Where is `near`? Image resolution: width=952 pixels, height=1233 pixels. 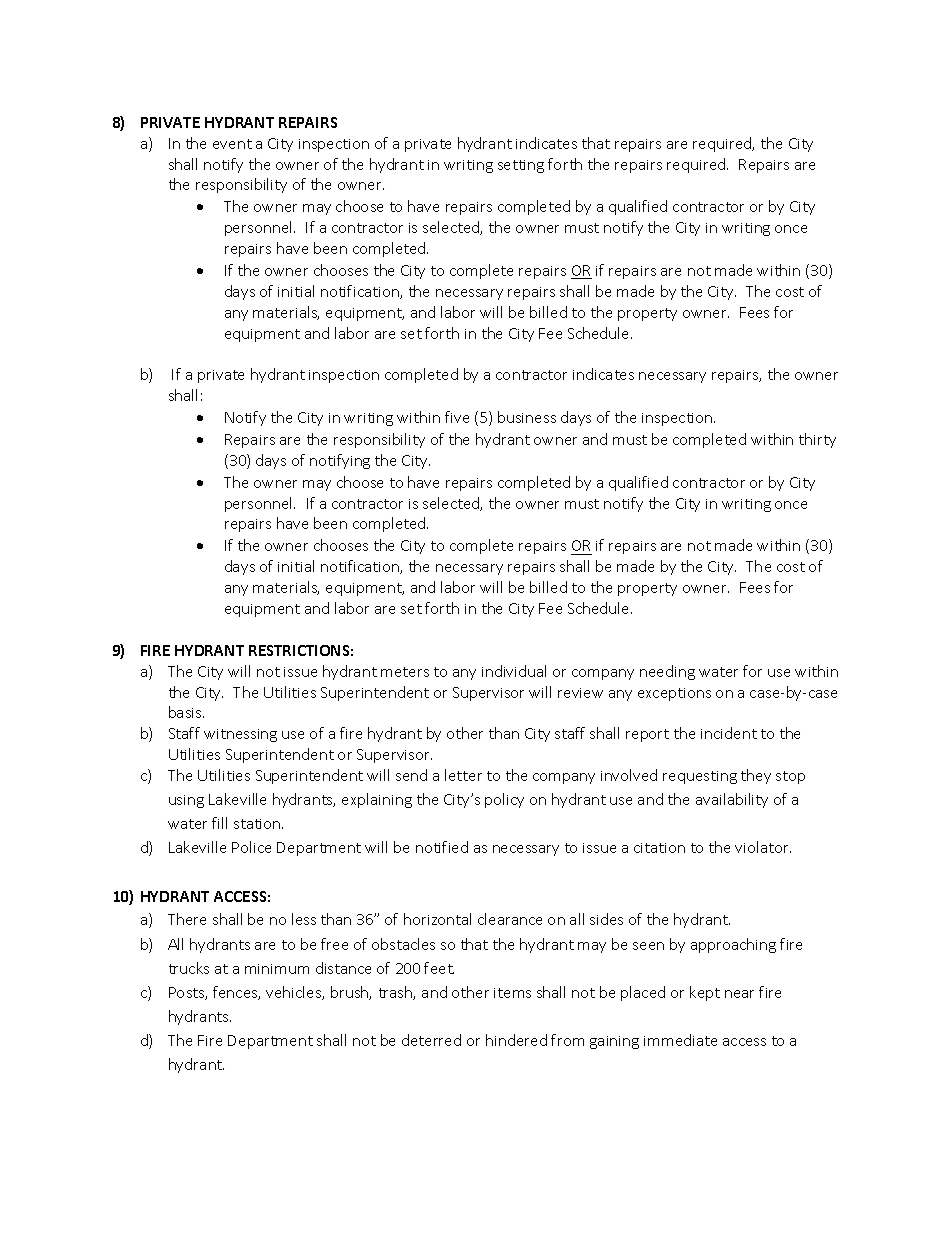 near is located at coordinates (739, 994).
